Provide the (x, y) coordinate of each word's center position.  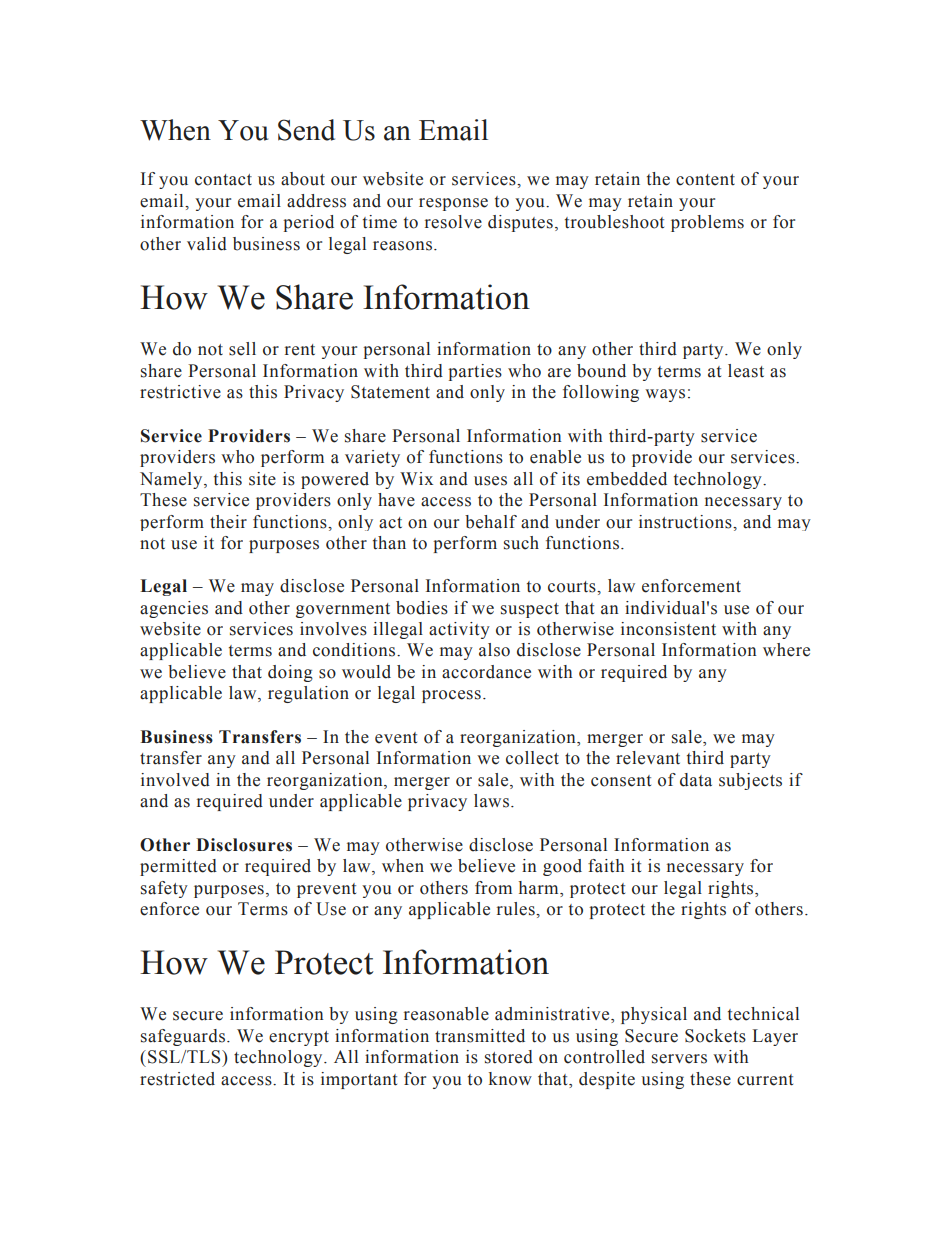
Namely (172, 480)
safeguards (183, 1037)
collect (532, 758)
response (453, 204)
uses (490, 481)
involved (175, 780)
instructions (686, 522)
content (705, 180)
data (696, 780)
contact (223, 180)
